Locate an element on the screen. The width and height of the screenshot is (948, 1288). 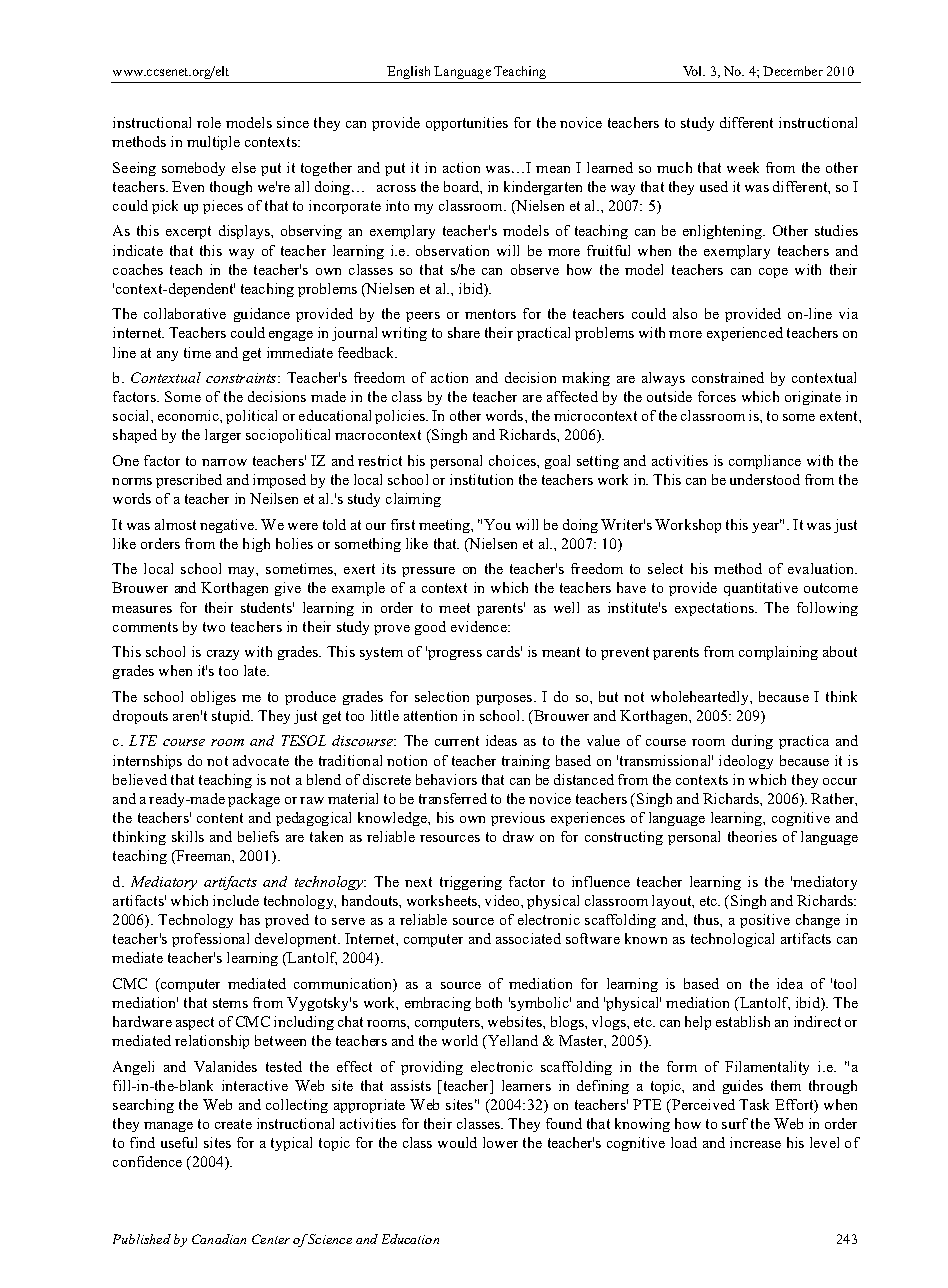
role is located at coordinates (209, 122).
